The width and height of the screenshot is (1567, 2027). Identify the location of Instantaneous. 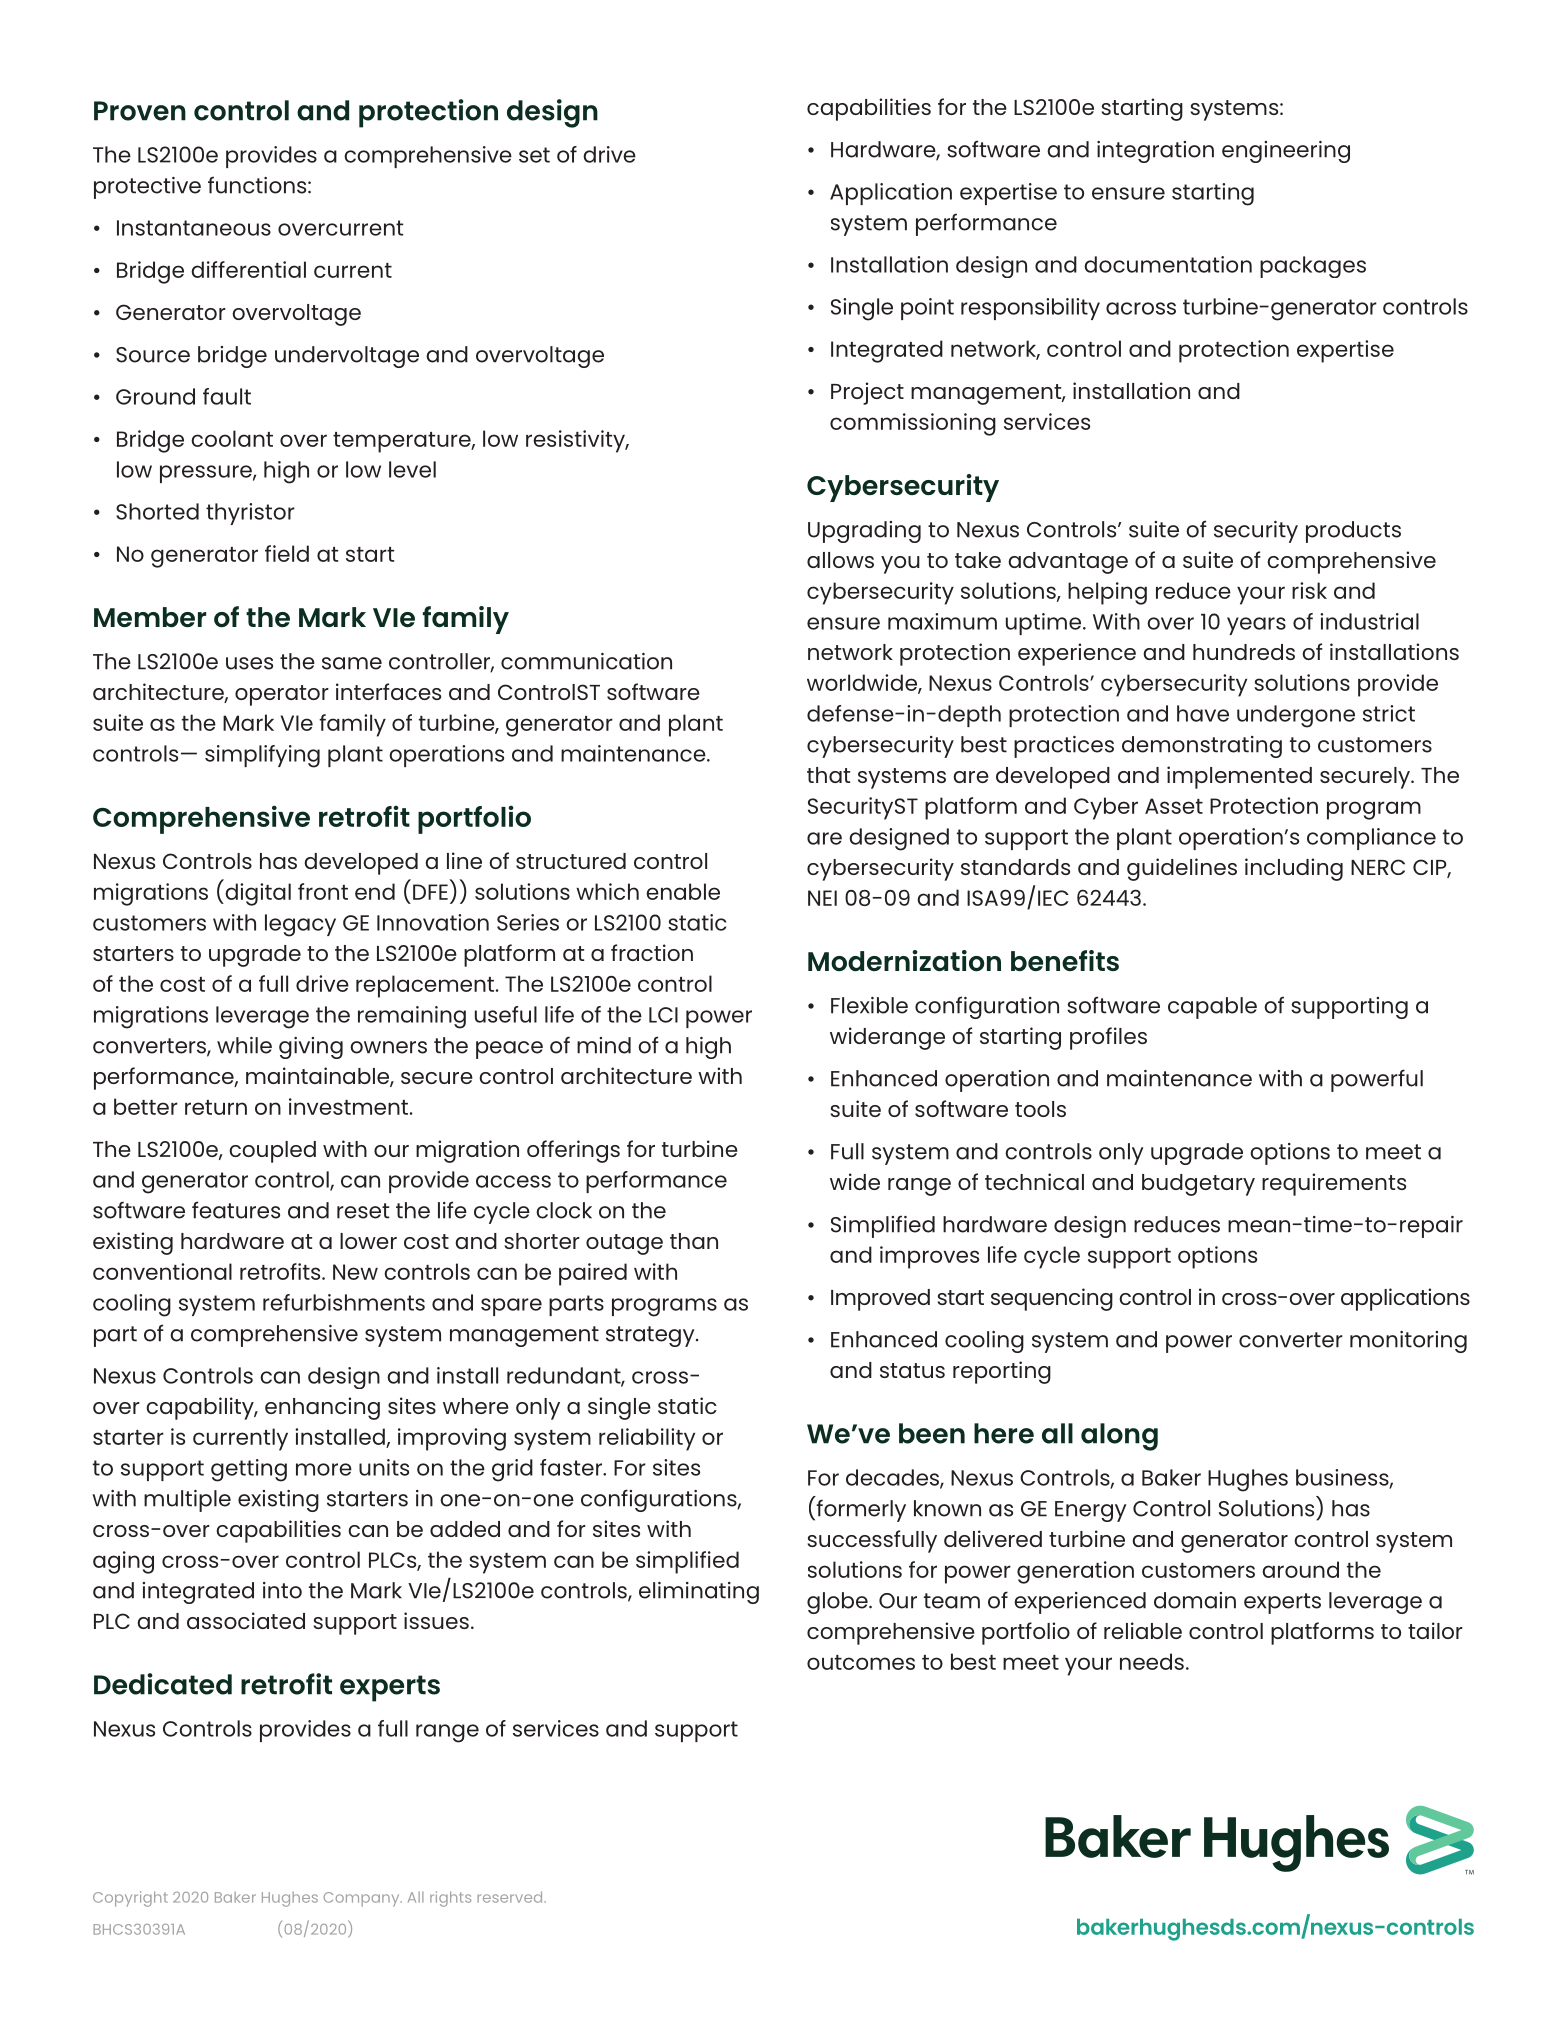
(194, 228).
